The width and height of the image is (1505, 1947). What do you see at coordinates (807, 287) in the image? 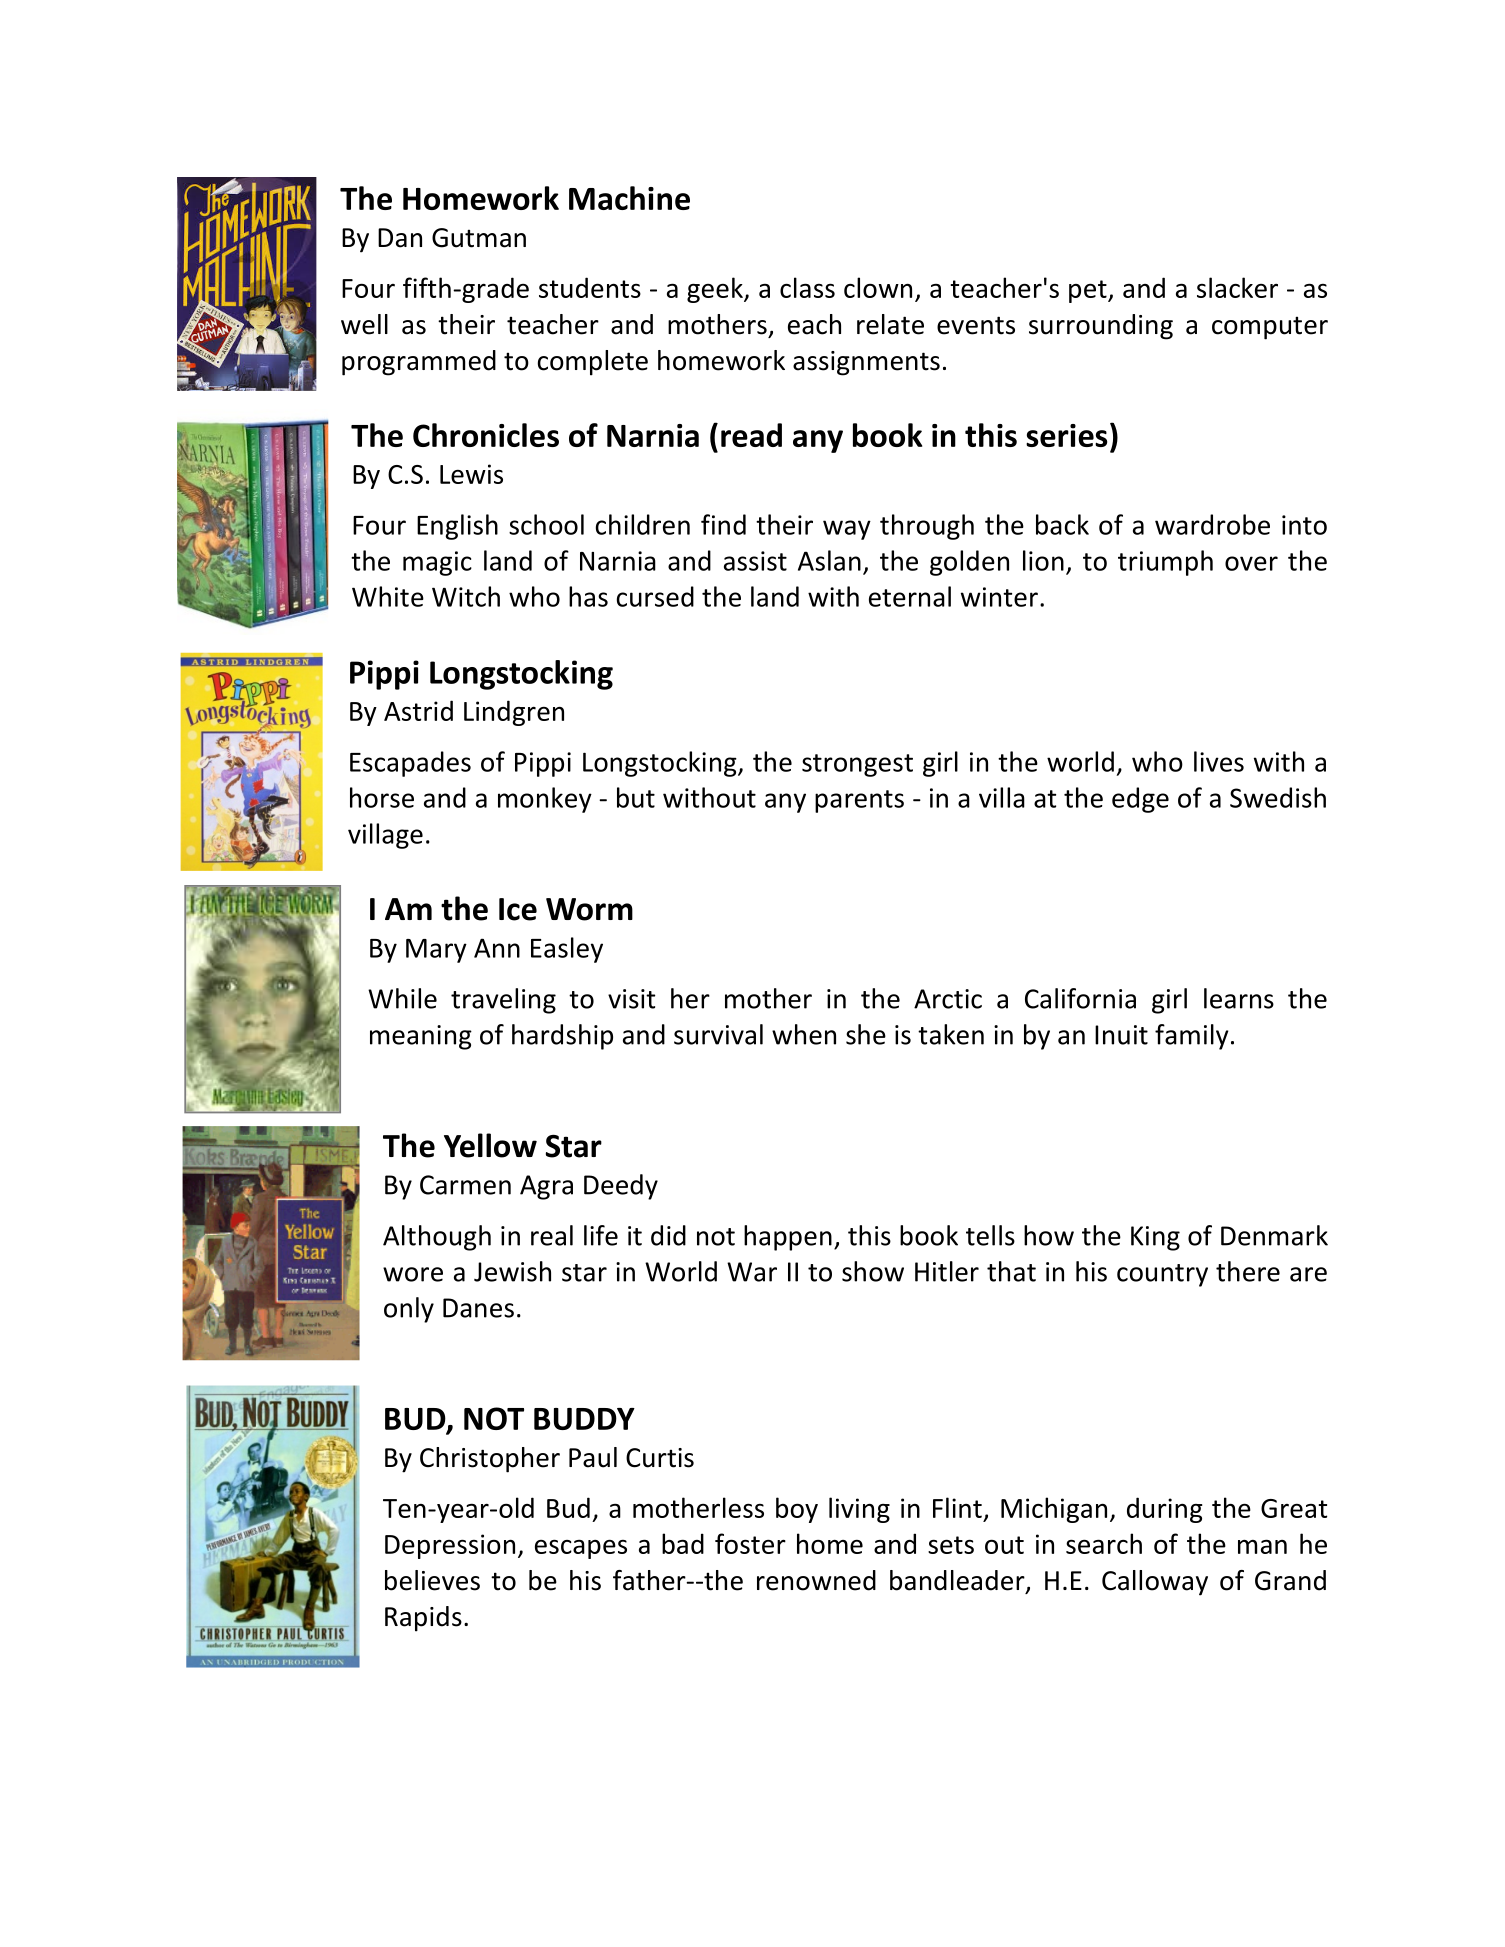
I see `class` at bounding box center [807, 287].
